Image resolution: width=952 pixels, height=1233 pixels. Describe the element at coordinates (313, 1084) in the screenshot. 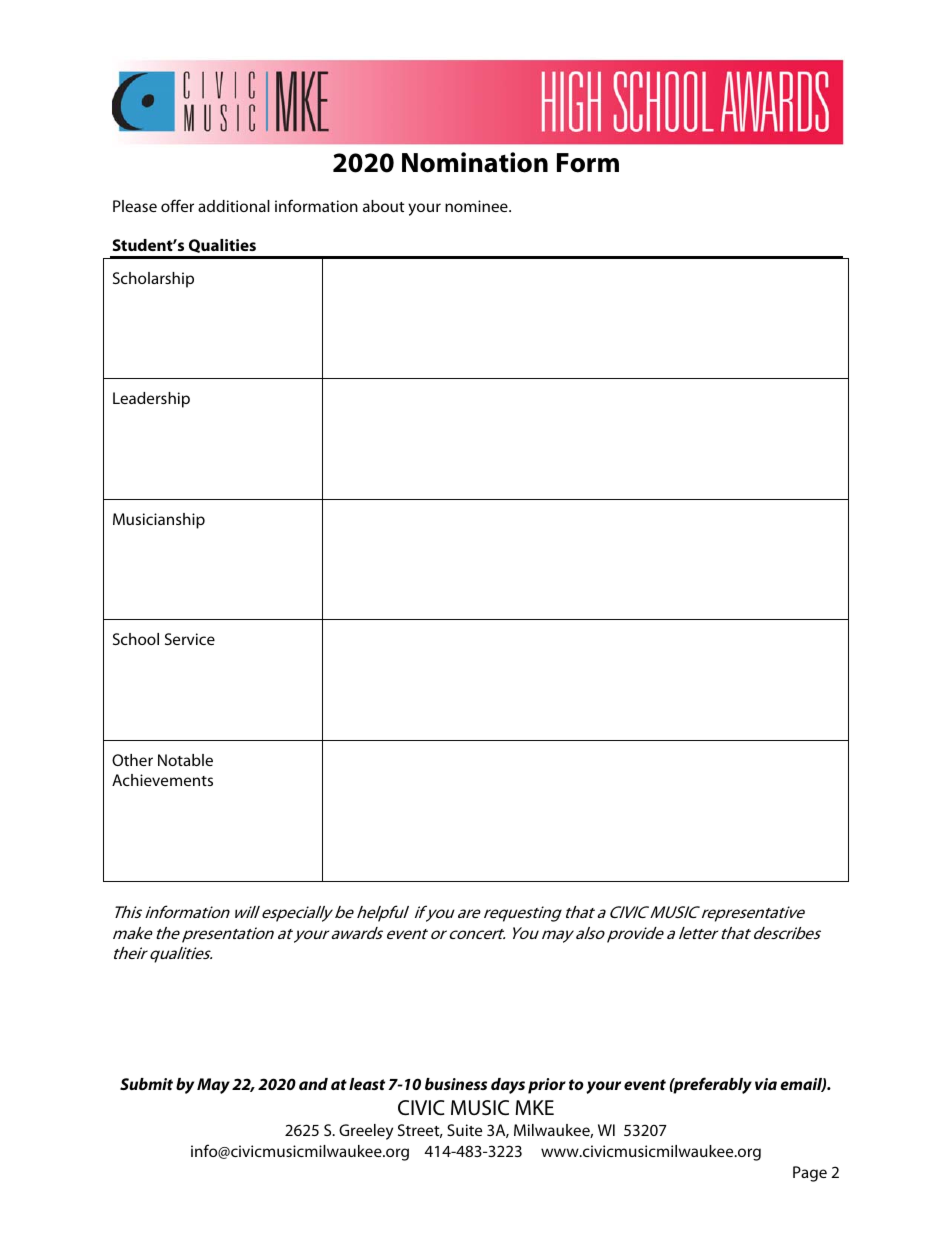

I see `and` at that location.
